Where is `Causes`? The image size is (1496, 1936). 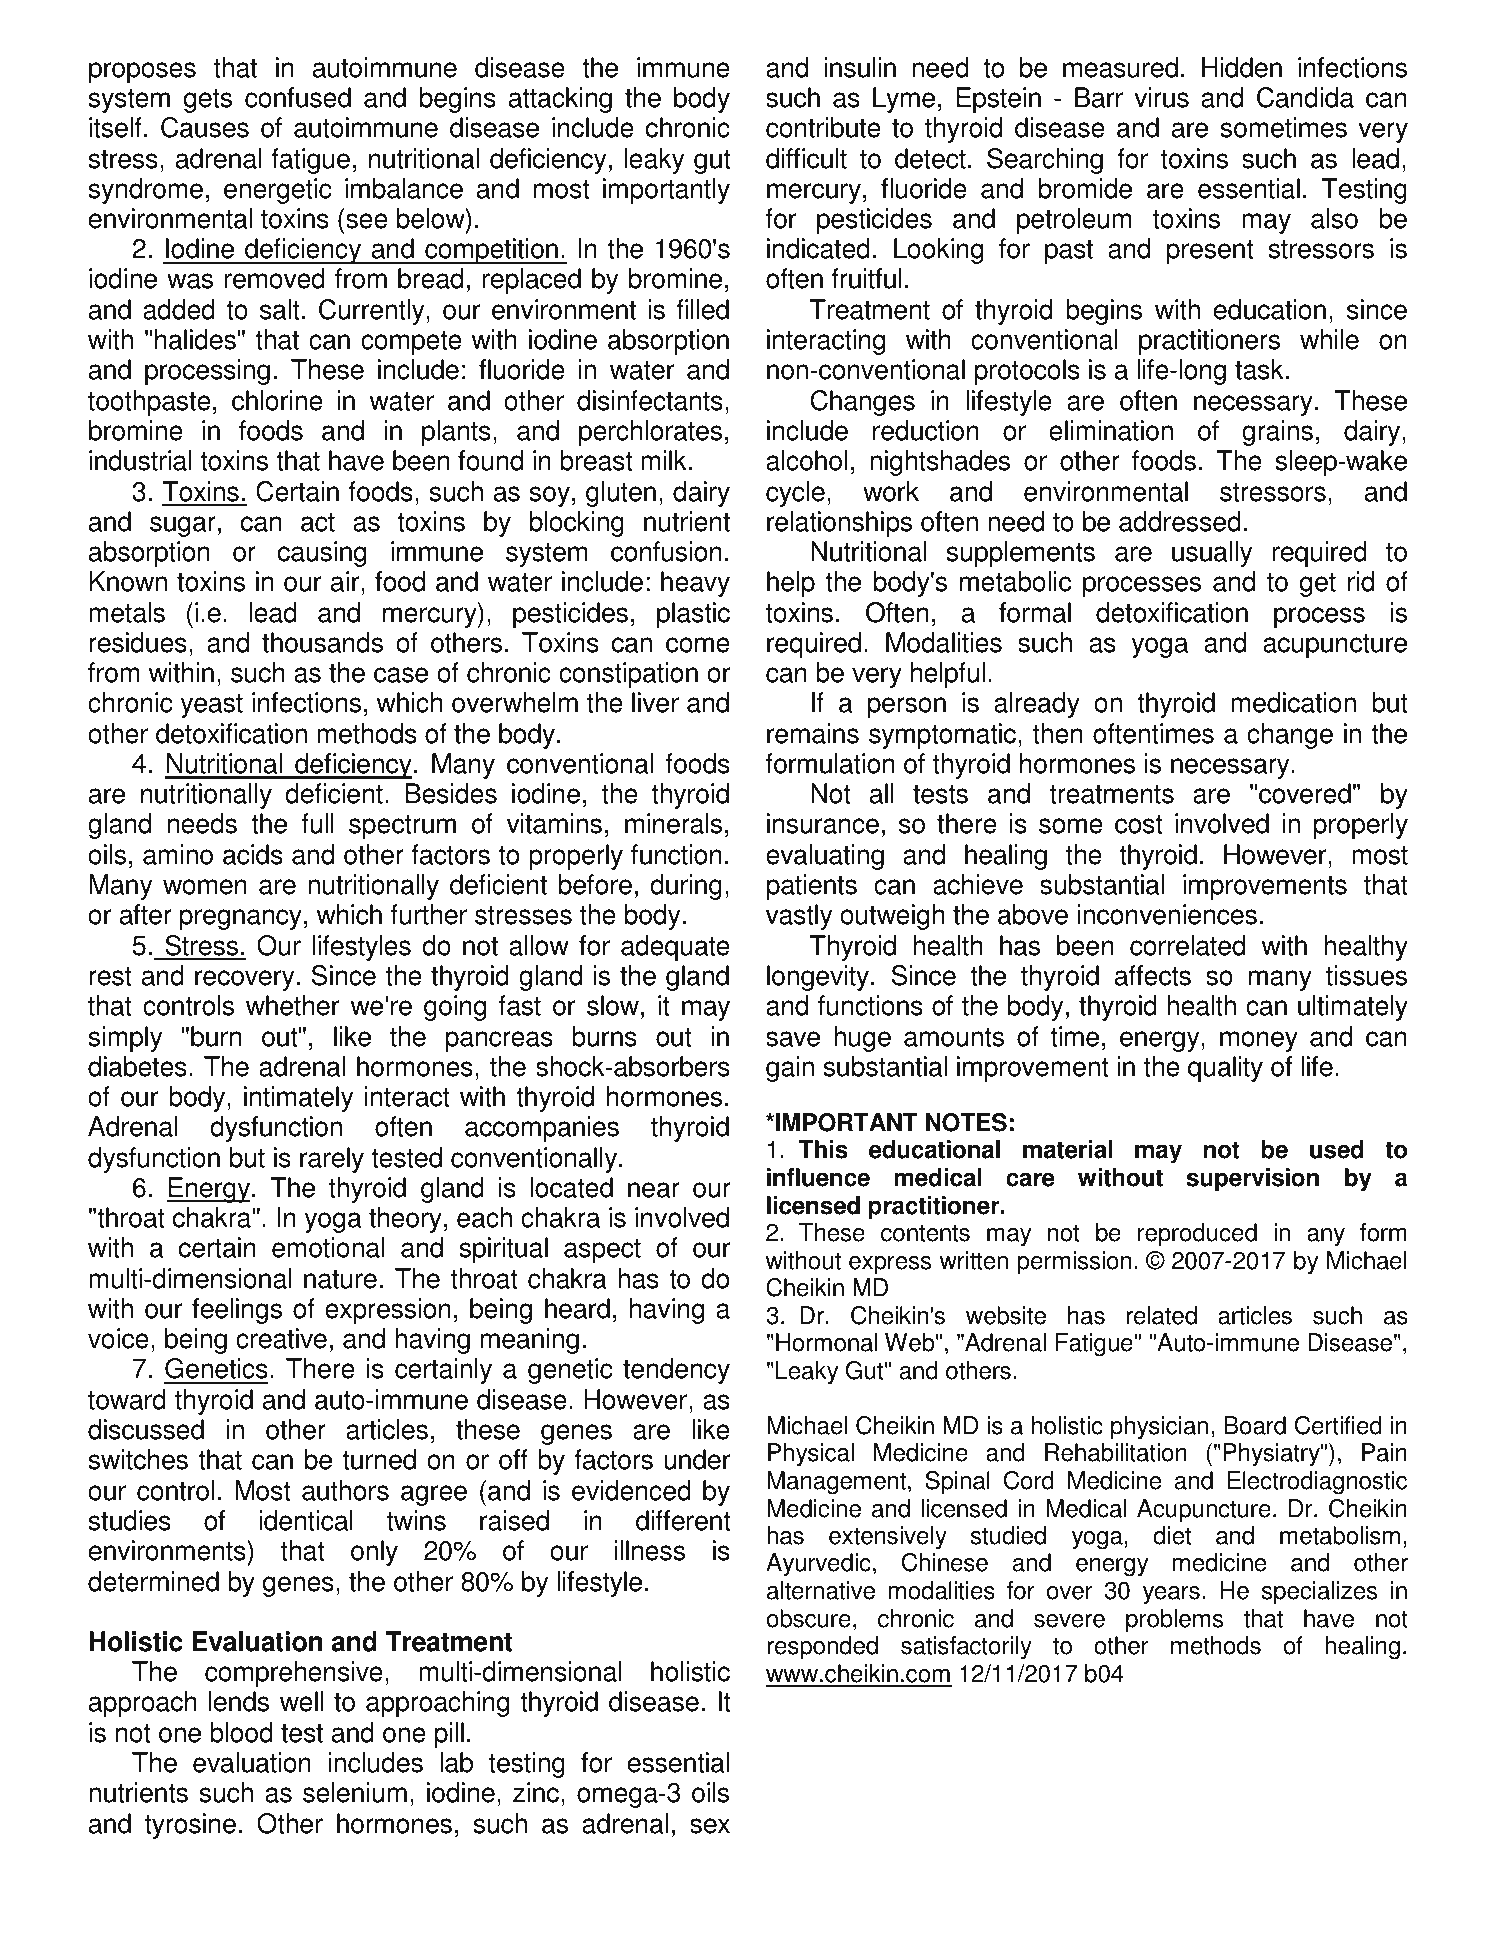 Causes is located at coordinates (205, 127).
